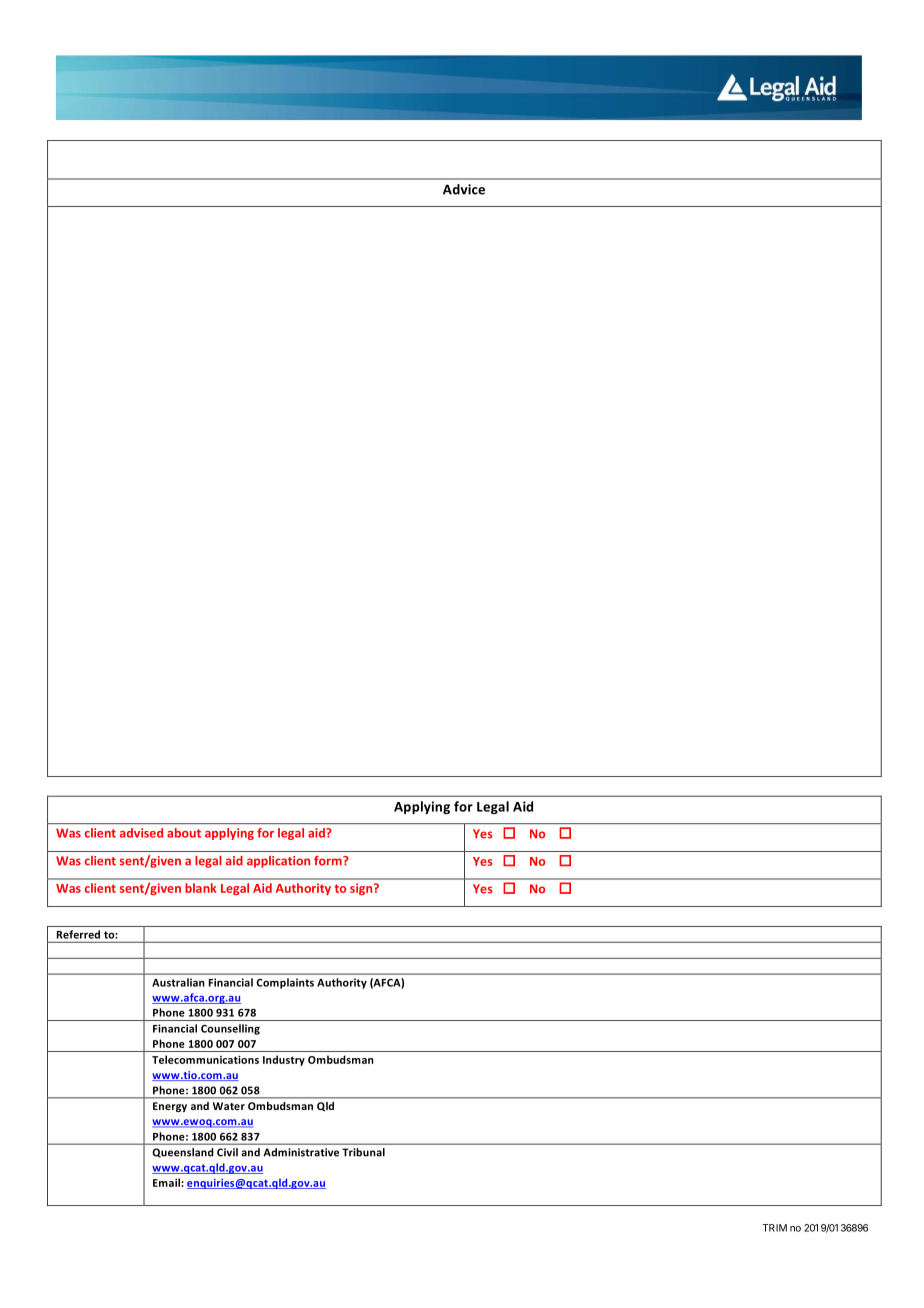  I want to click on Tribunal, so click(363, 1152).
